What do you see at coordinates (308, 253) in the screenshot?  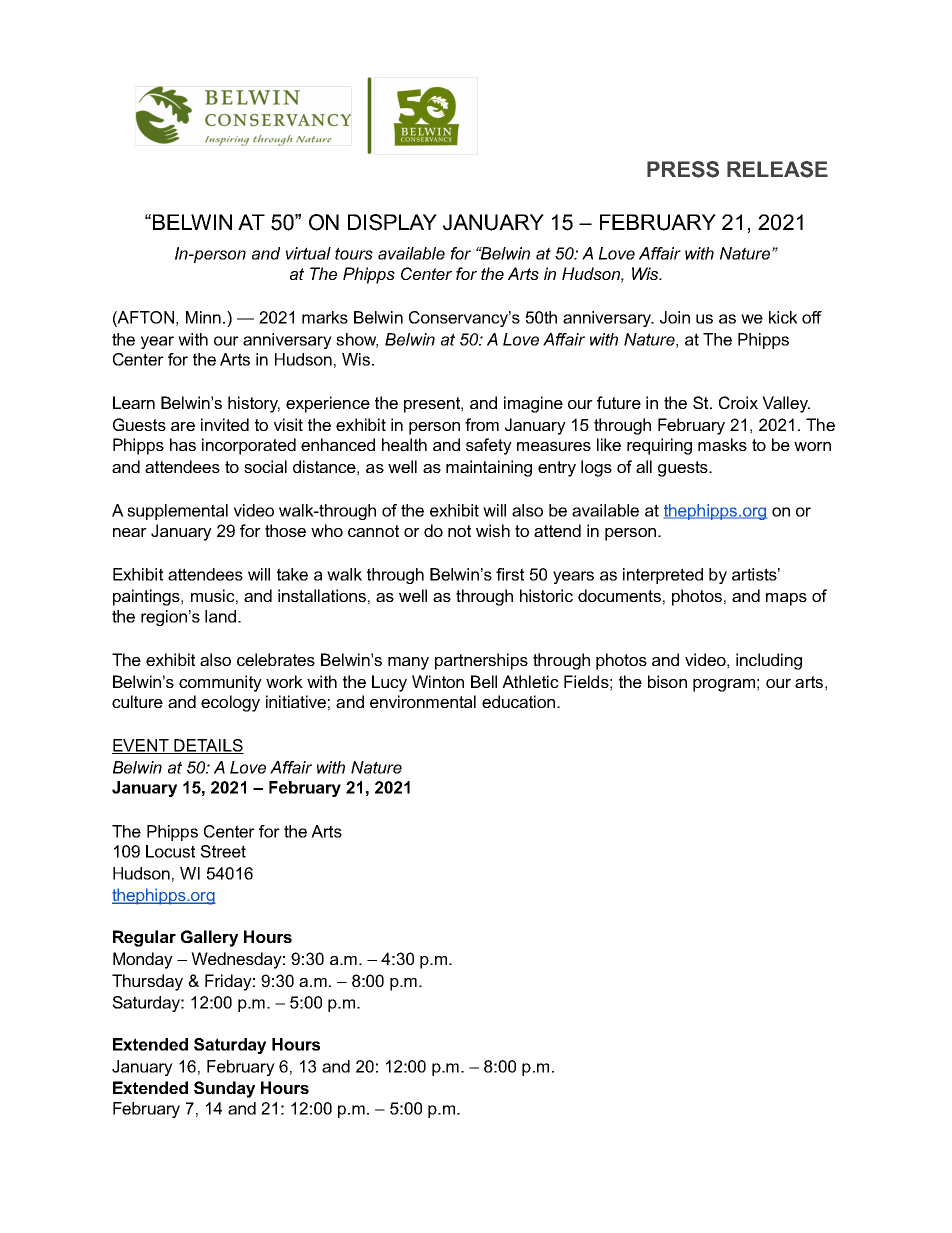 I see `virtual` at bounding box center [308, 253].
